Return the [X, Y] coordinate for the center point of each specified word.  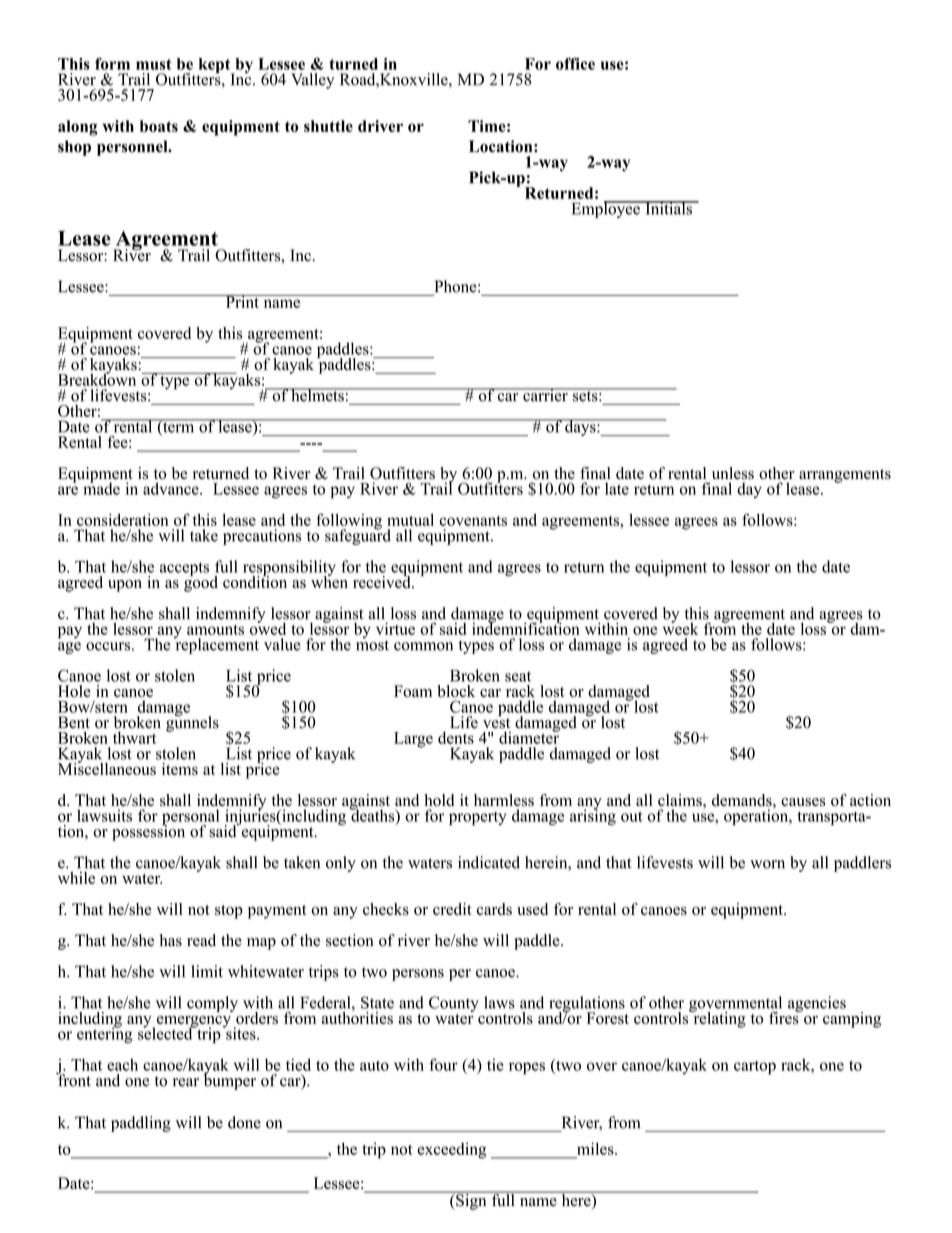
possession [148, 832]
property [477, 818]
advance [172, 488]
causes [803, 802]
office [575, 63]
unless [733, 473]
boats [159, 126]
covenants [473, 521]
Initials [668, 208]
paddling [141, 1124]
